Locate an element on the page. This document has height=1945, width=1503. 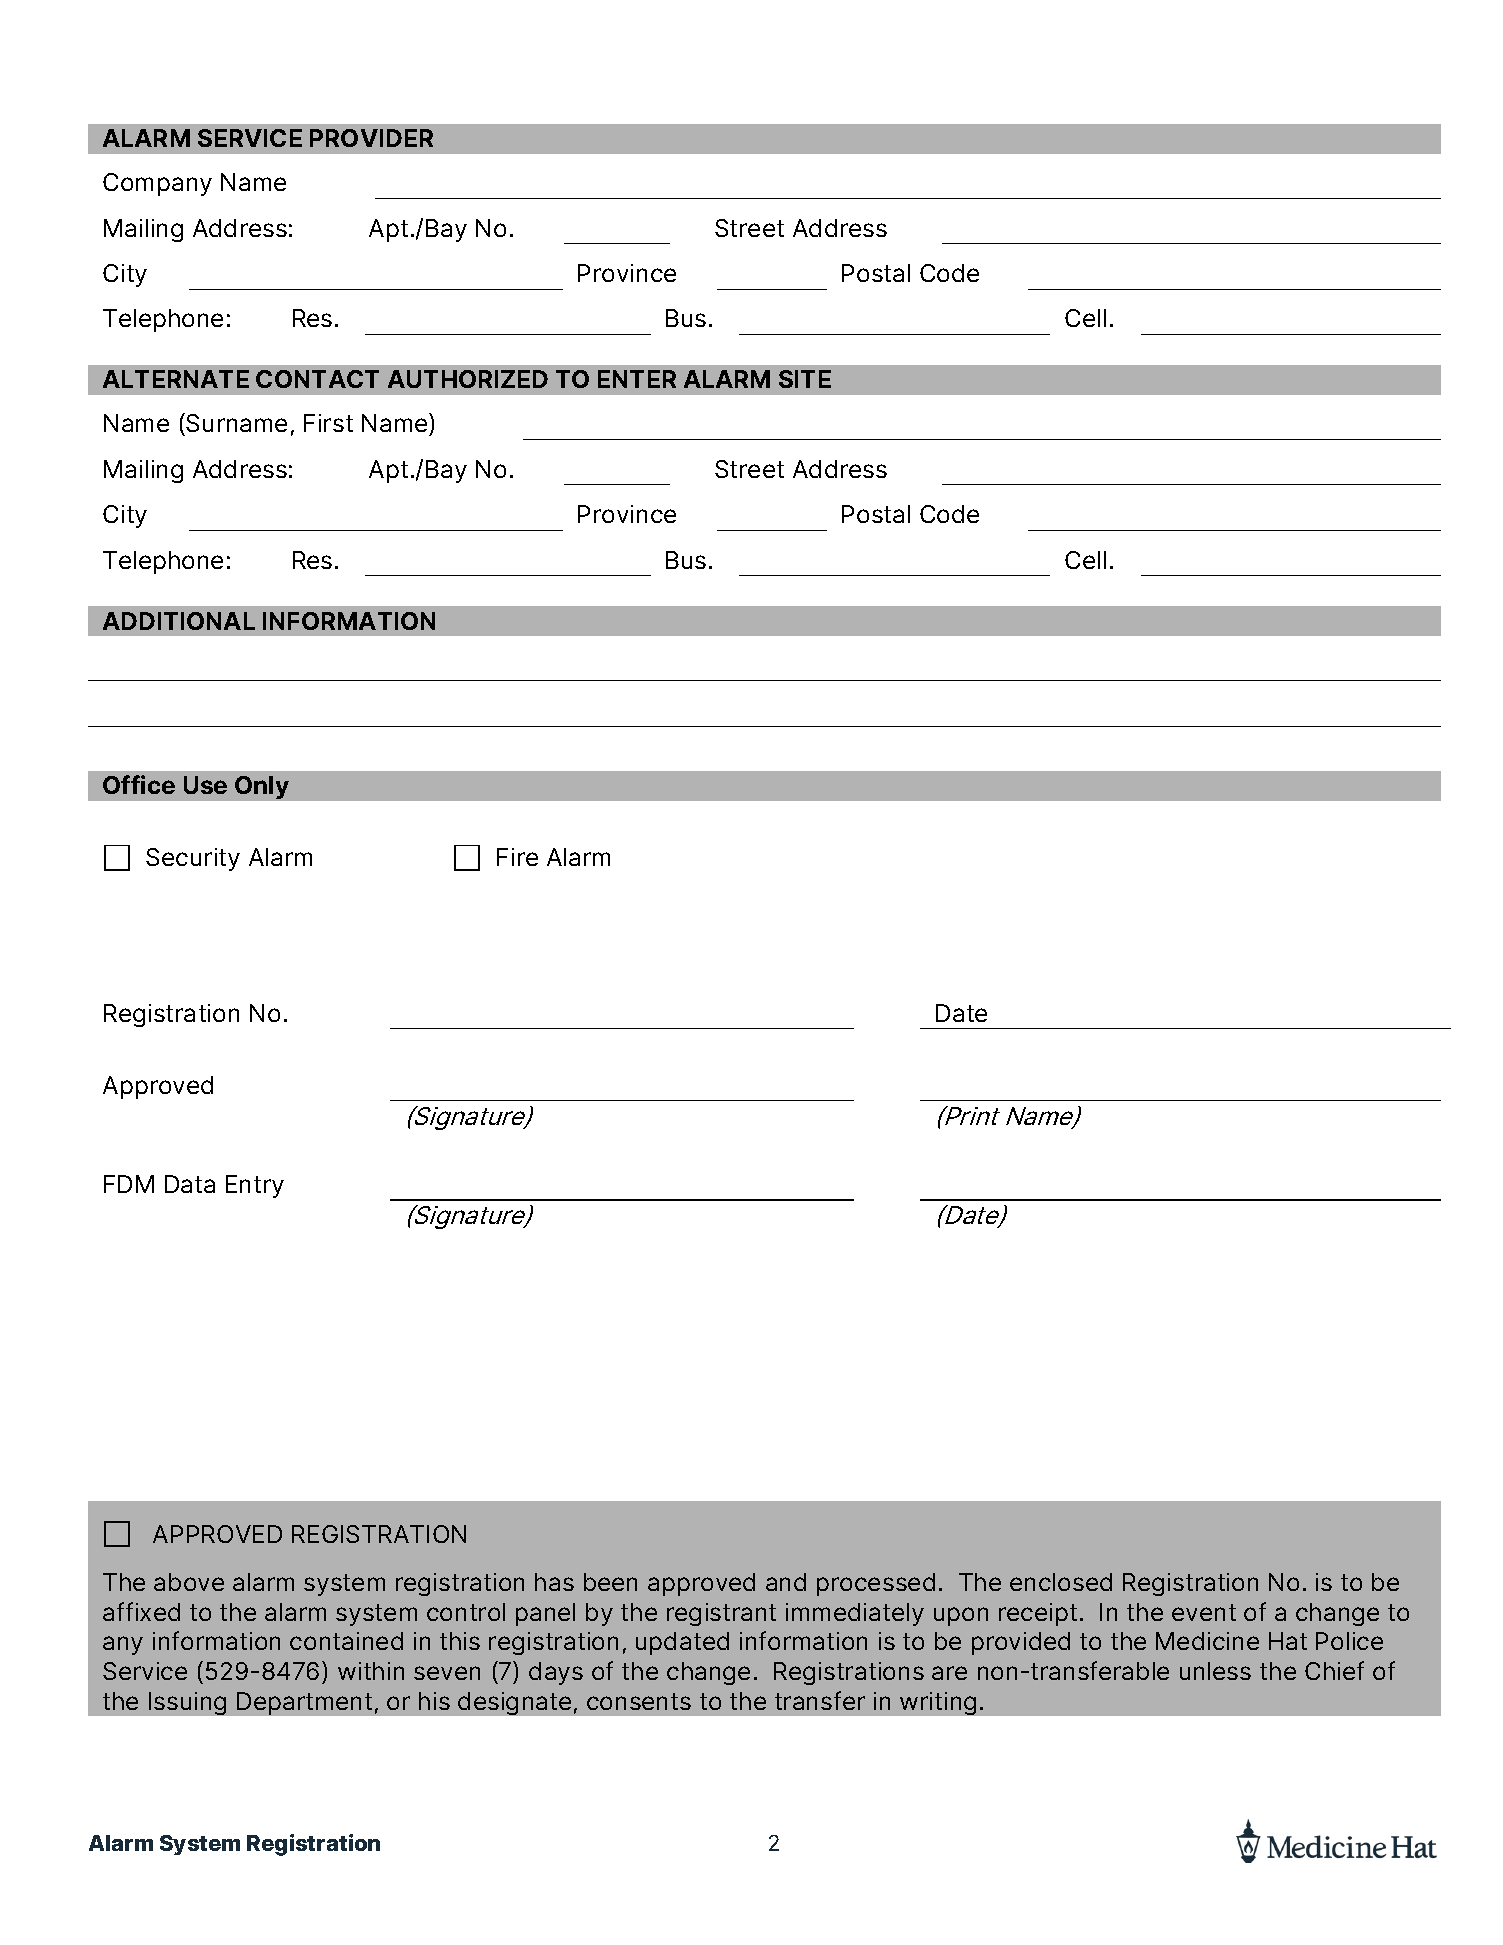
Company is located at coordinates (157, 184).
